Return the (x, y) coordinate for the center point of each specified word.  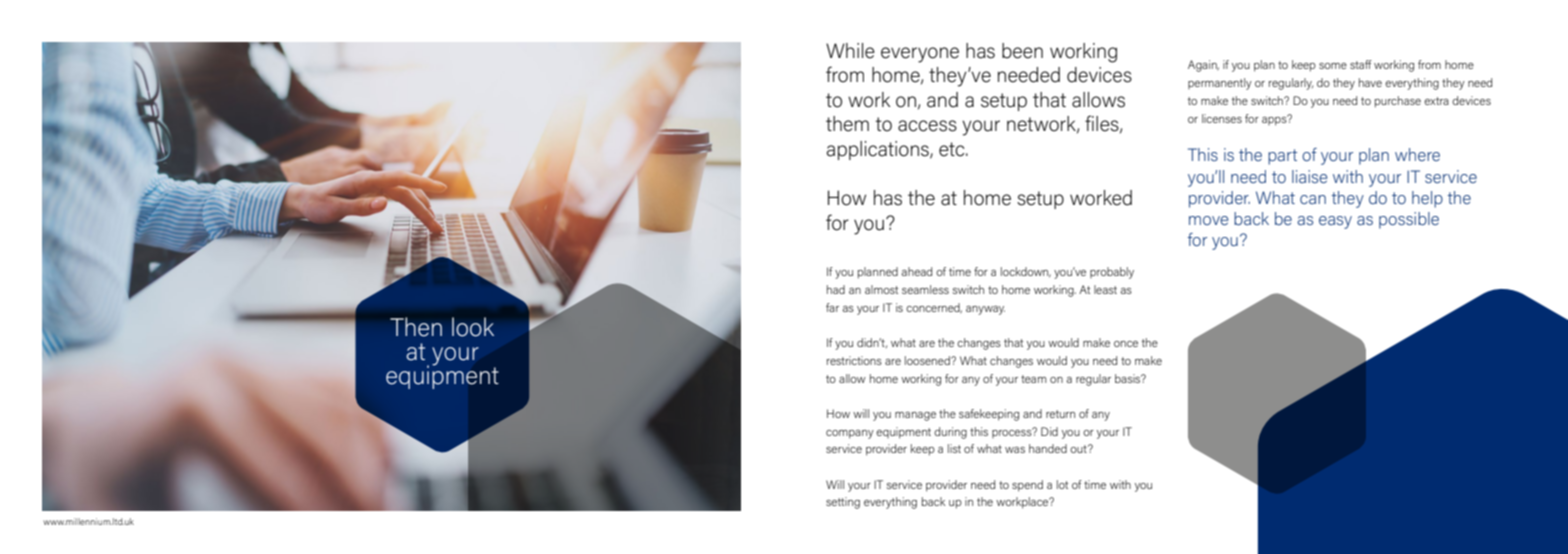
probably (1112, 273)
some (1333, 66)
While (850, 51)
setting (843, 503)
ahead (916, 271)
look (473, 327)
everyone (920, 55)
